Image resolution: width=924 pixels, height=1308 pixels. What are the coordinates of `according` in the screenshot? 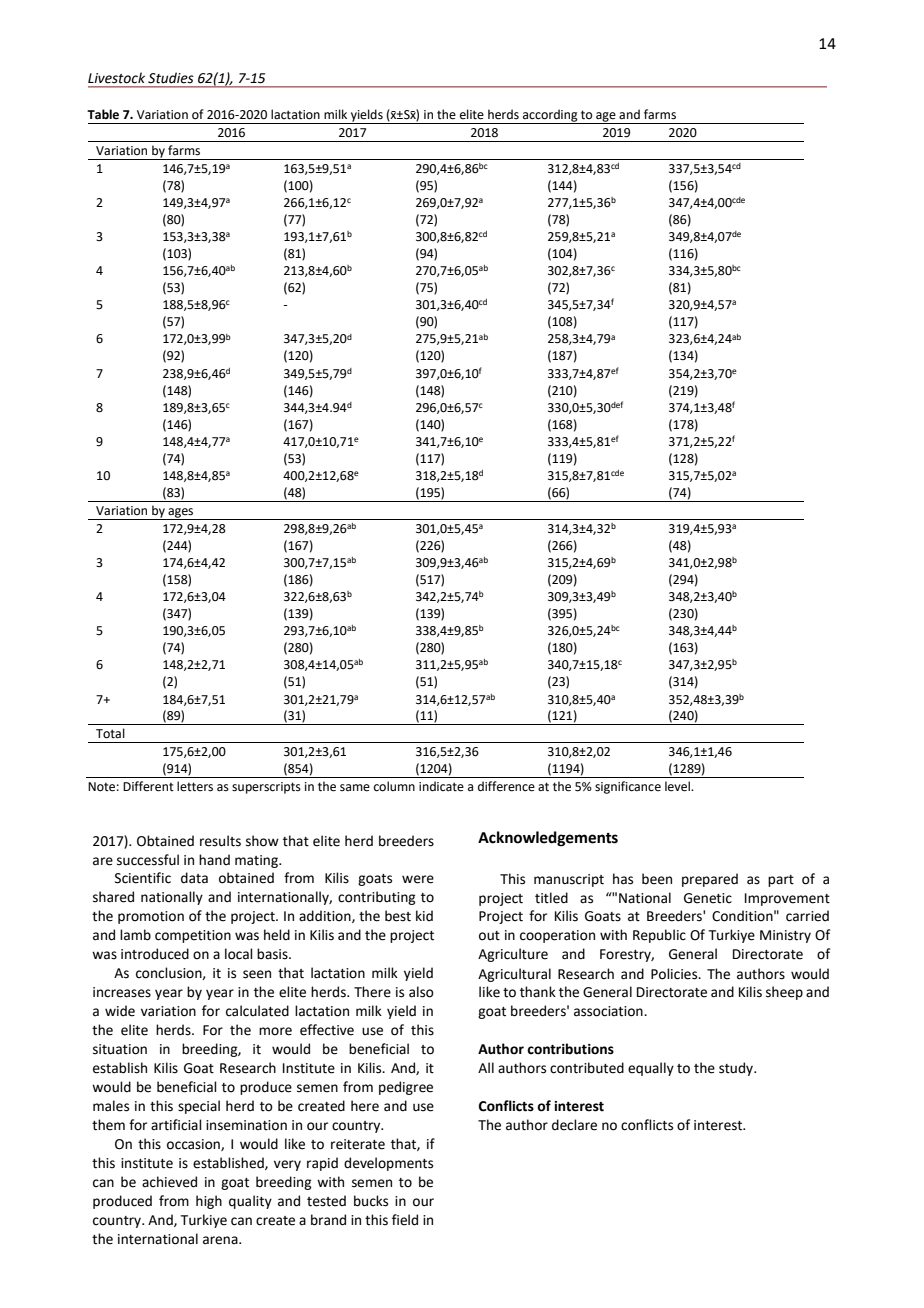 It's located at (550, 116).
